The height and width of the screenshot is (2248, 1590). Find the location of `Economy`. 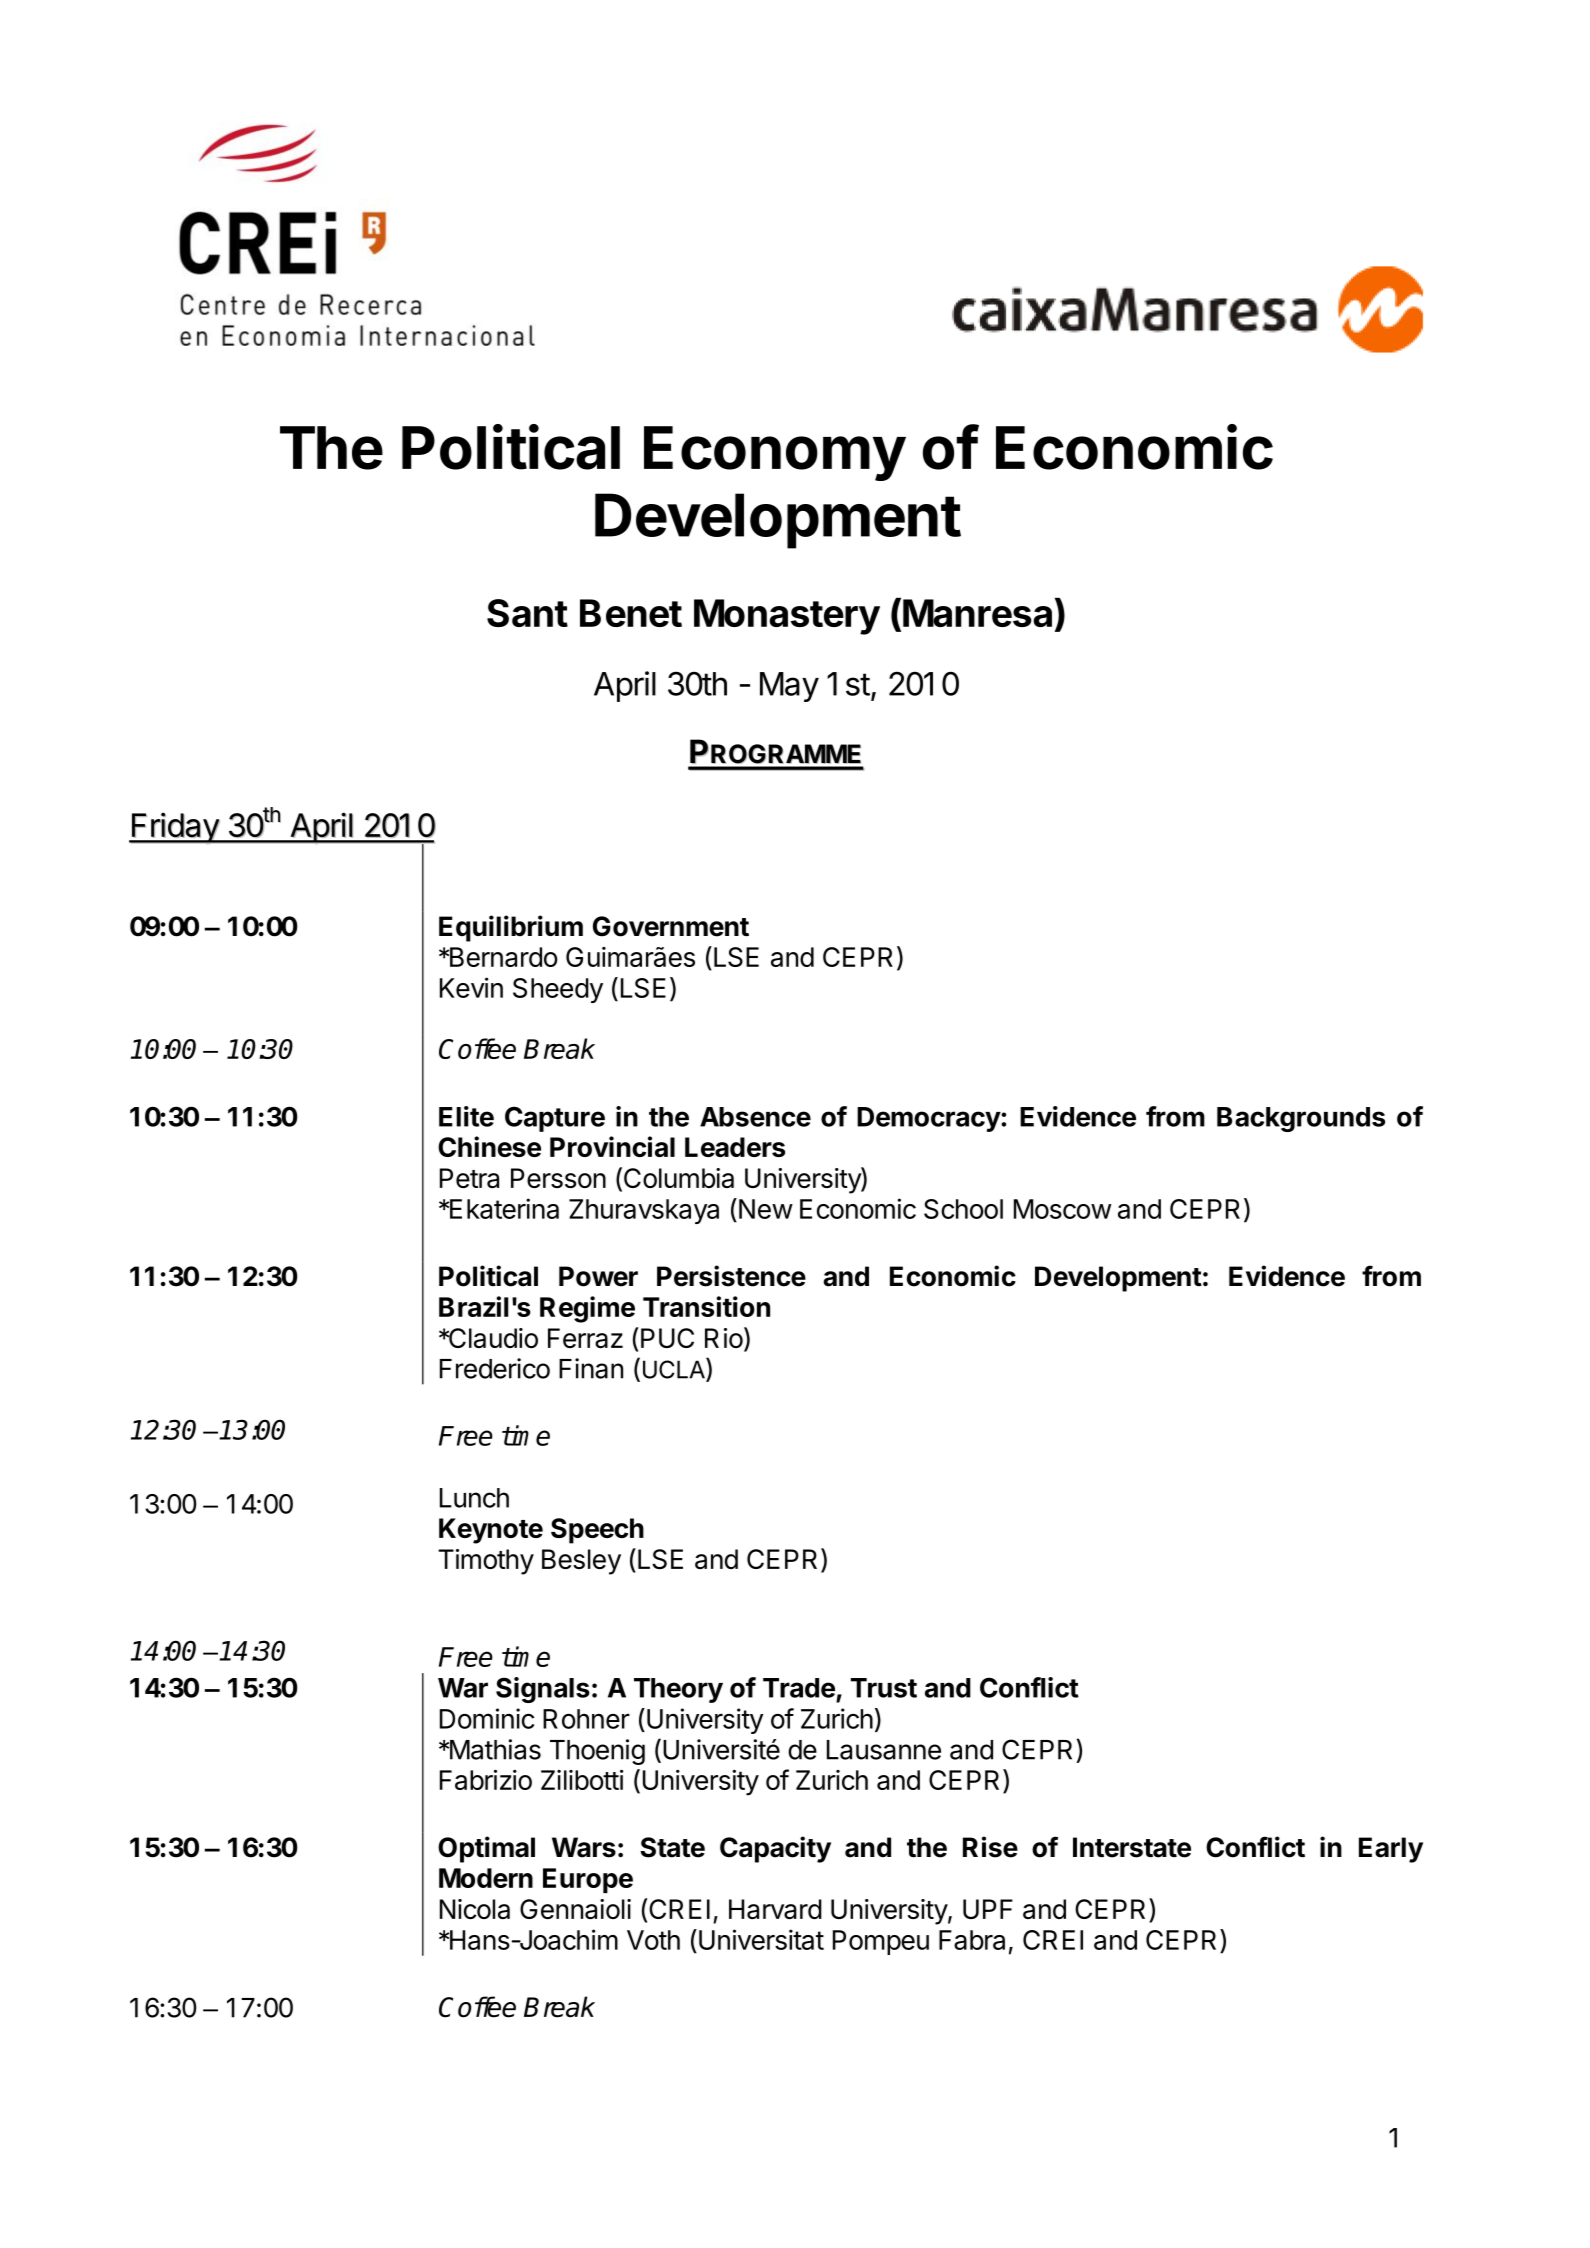

Economy is located at coordinates (775, 453).
